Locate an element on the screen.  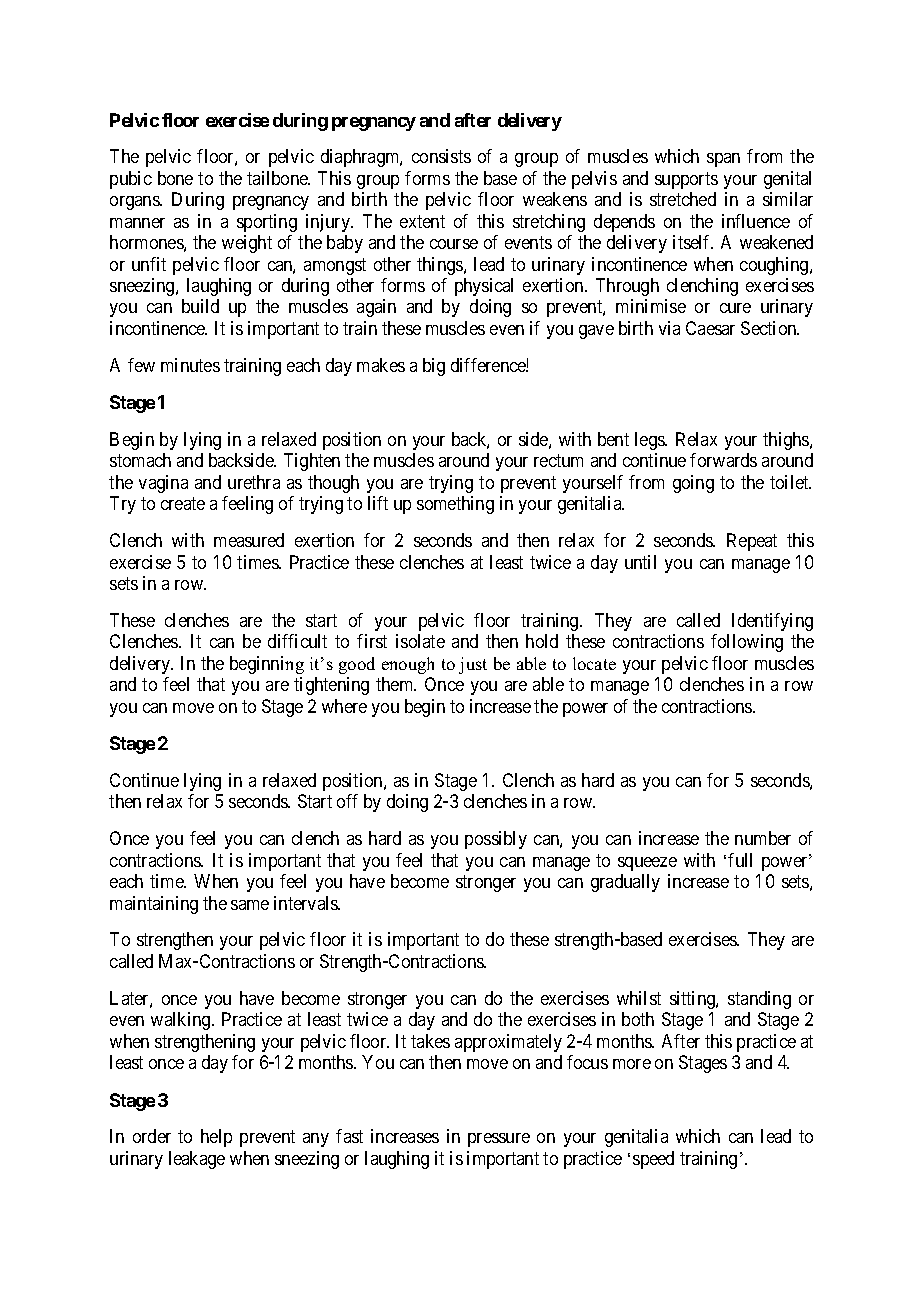
supports is located at coordinates (686, 180).
